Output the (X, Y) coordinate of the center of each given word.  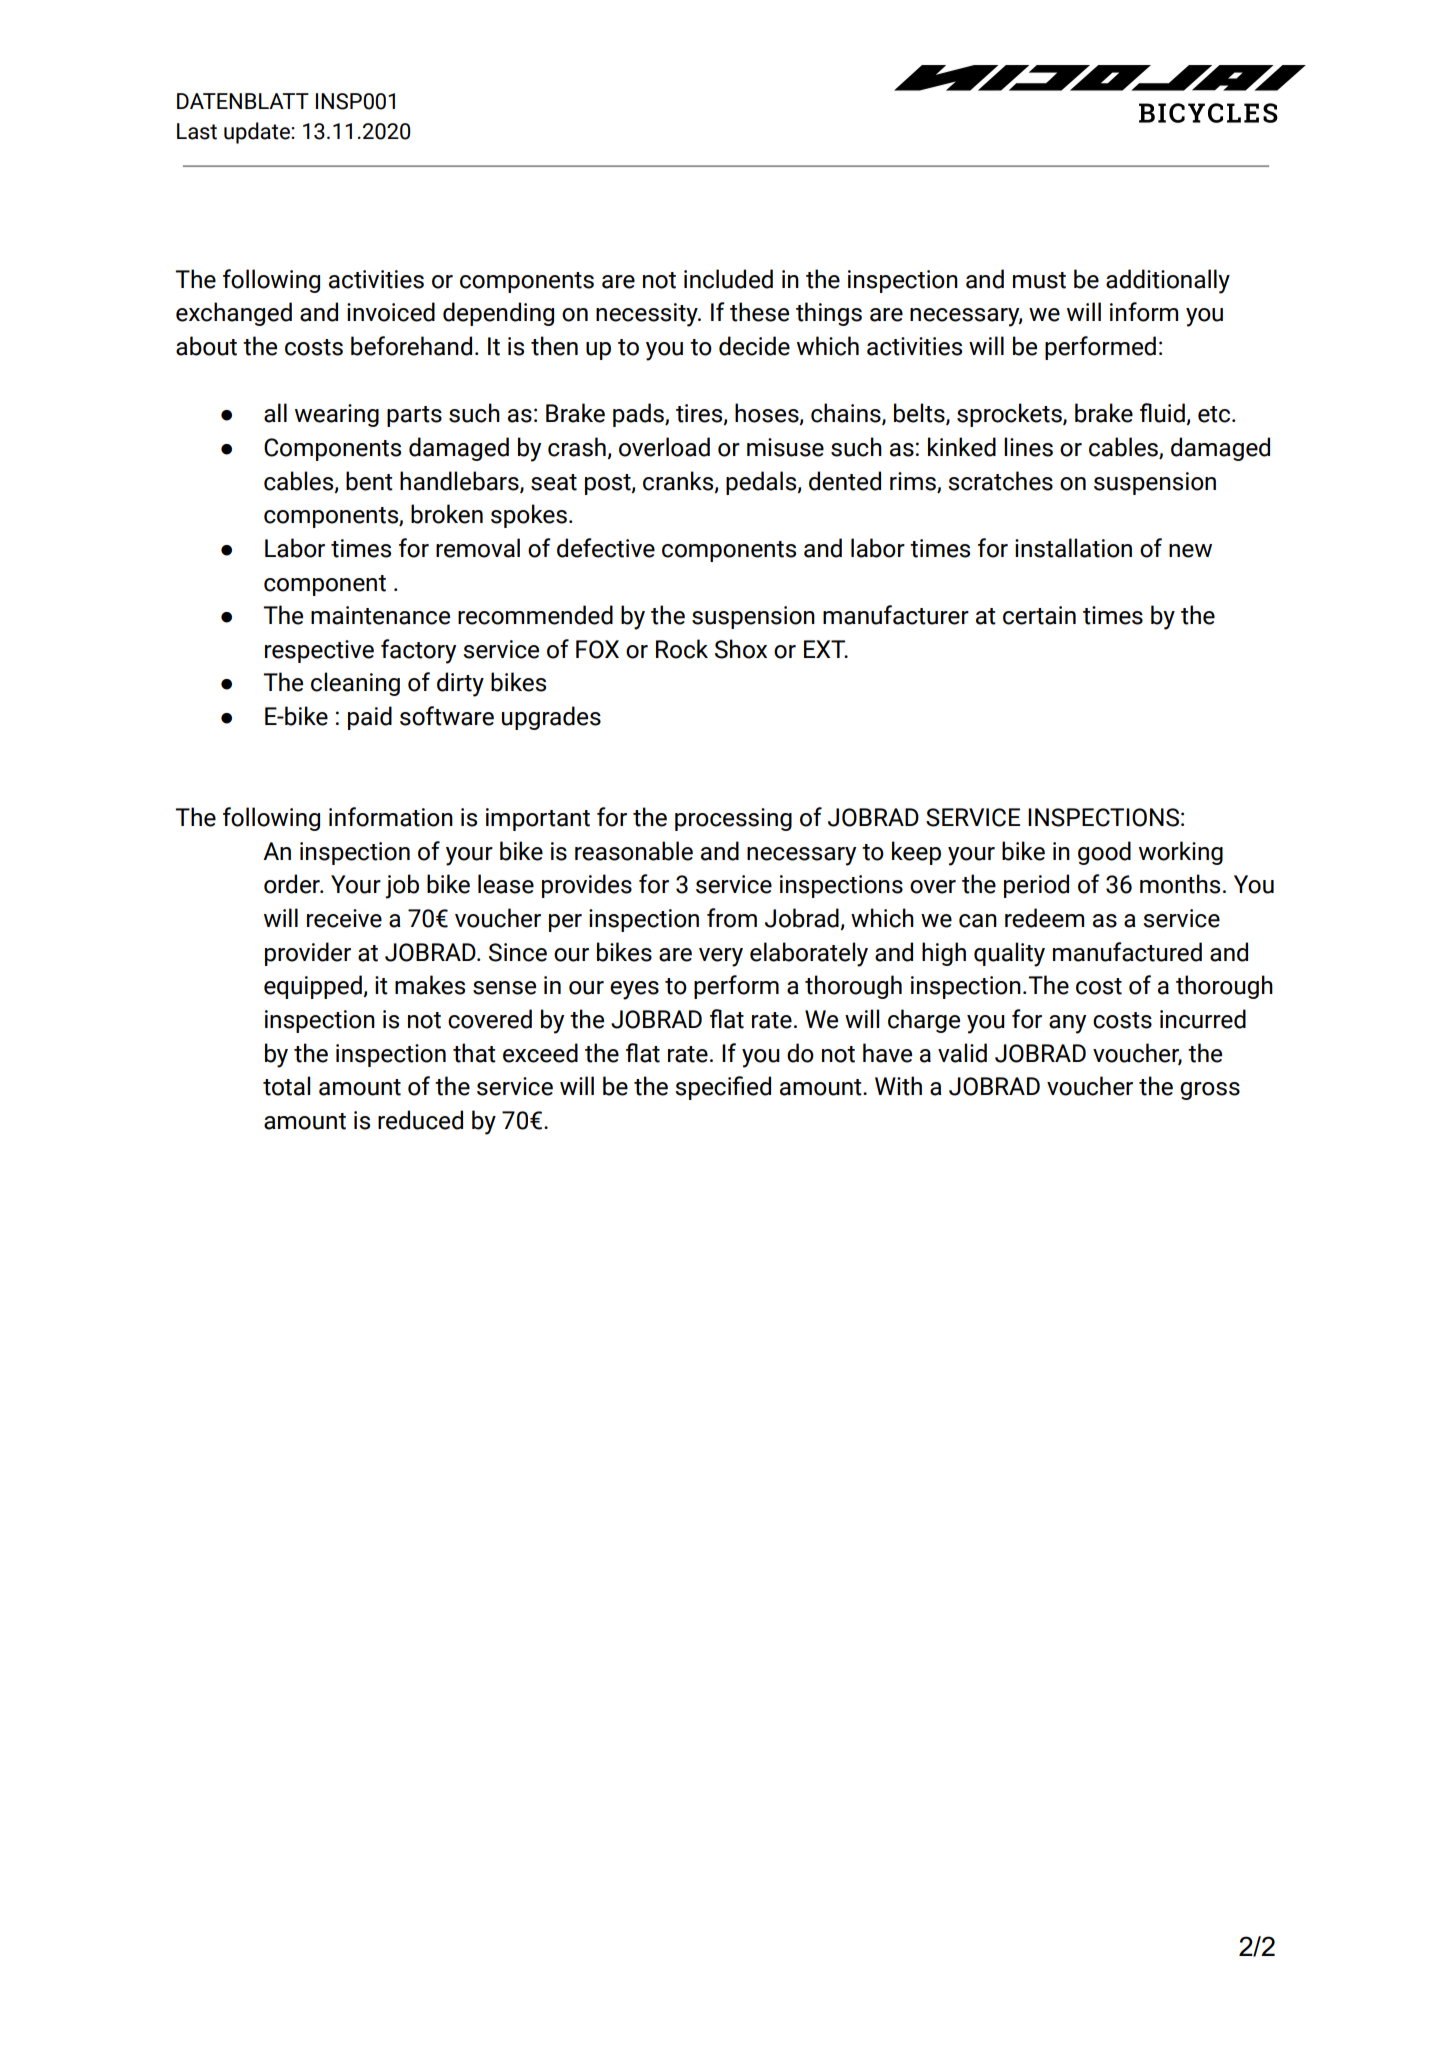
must (1039, 280)
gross (1210, 1091)
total (286, 1086)
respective (319, 651)
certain (1039, 615)
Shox (741, 649)
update (258, 133)
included (728, 279)
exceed (540, 1053)
